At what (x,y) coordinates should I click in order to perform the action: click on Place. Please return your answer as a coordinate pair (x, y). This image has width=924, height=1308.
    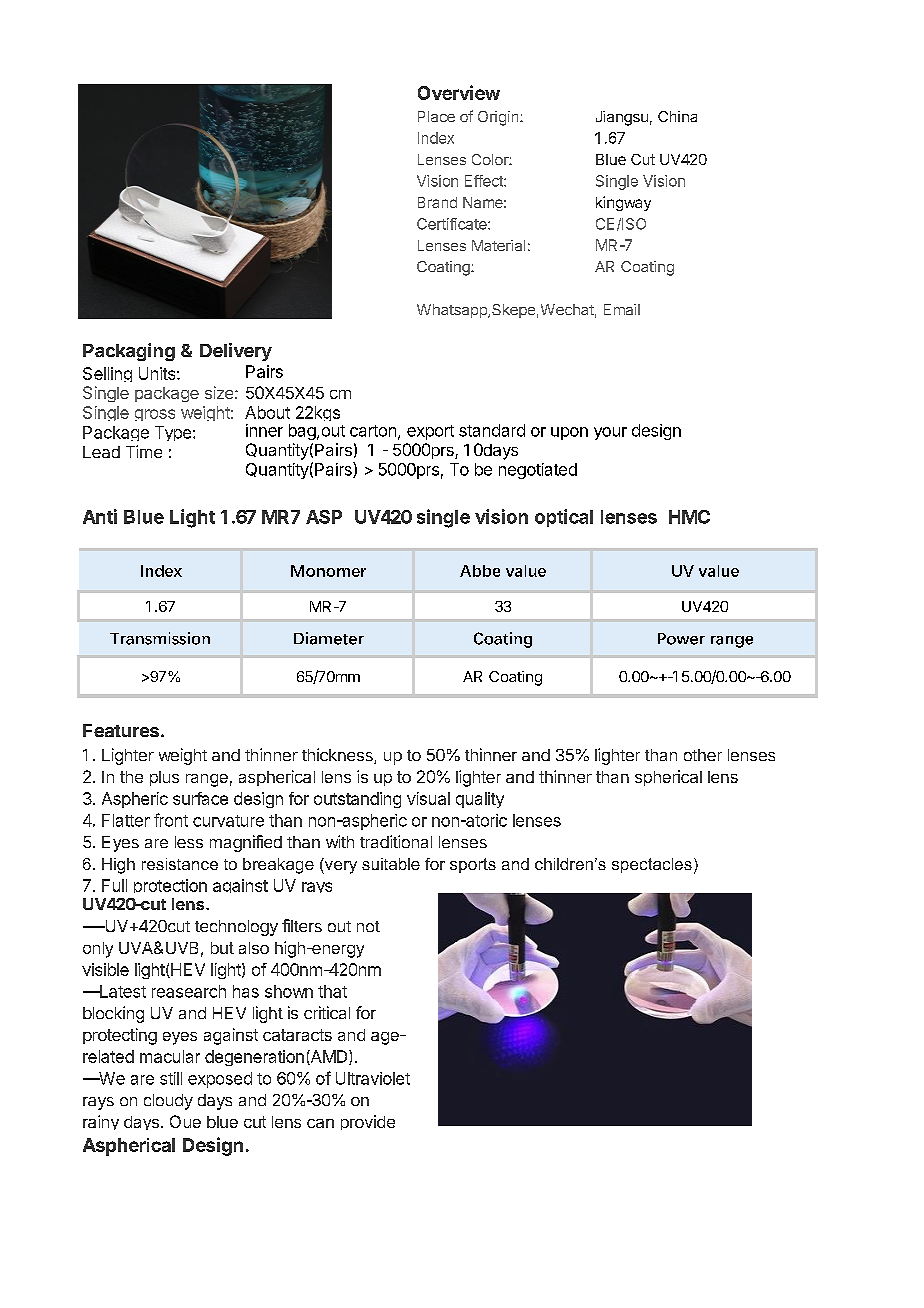
    Looking at the image, I should click on (436, 116).
